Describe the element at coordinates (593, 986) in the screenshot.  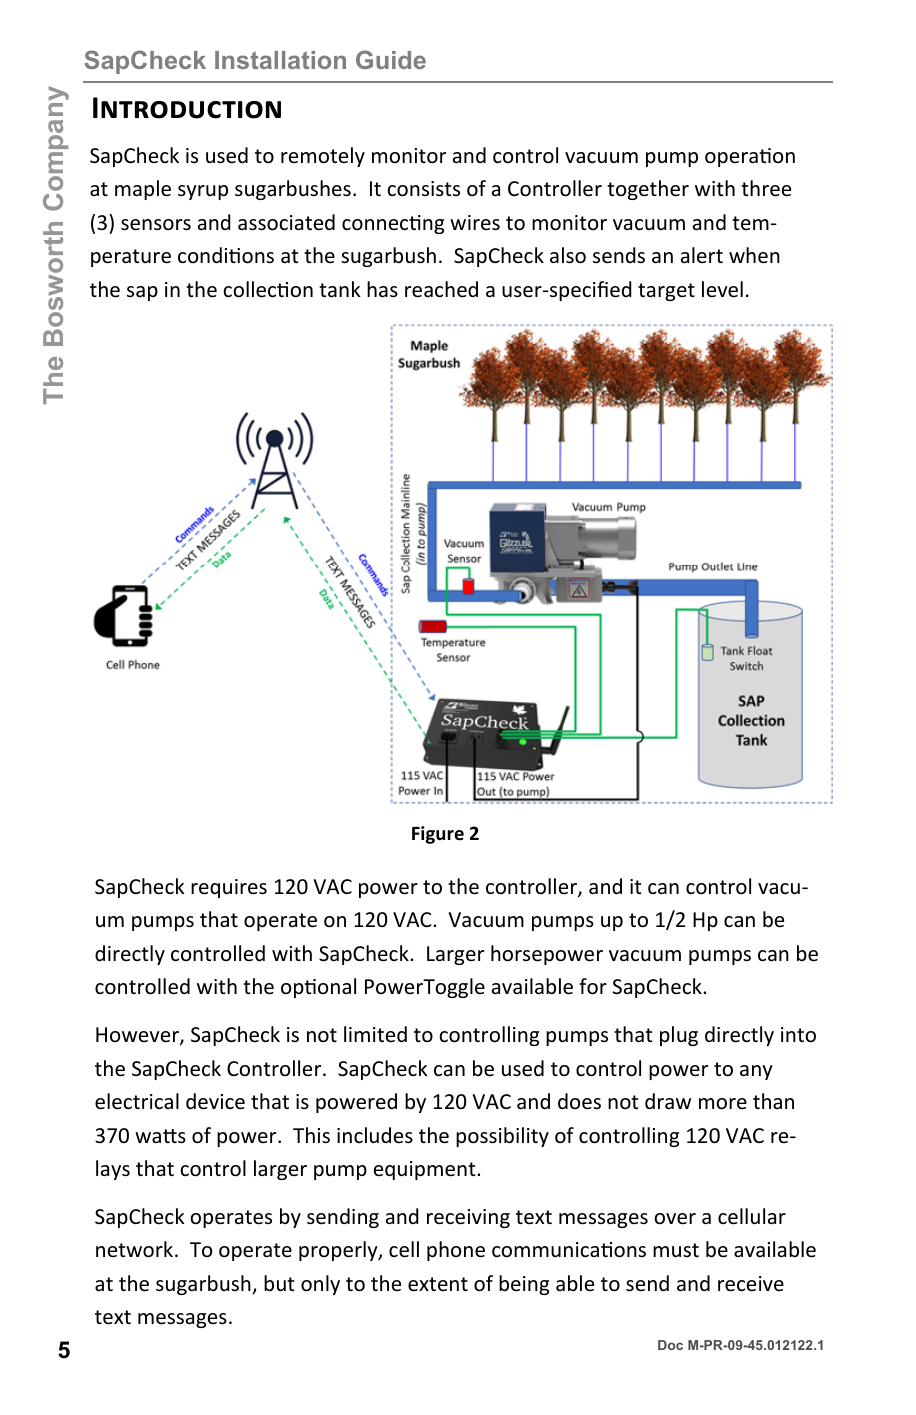
I see `for` at that location.
